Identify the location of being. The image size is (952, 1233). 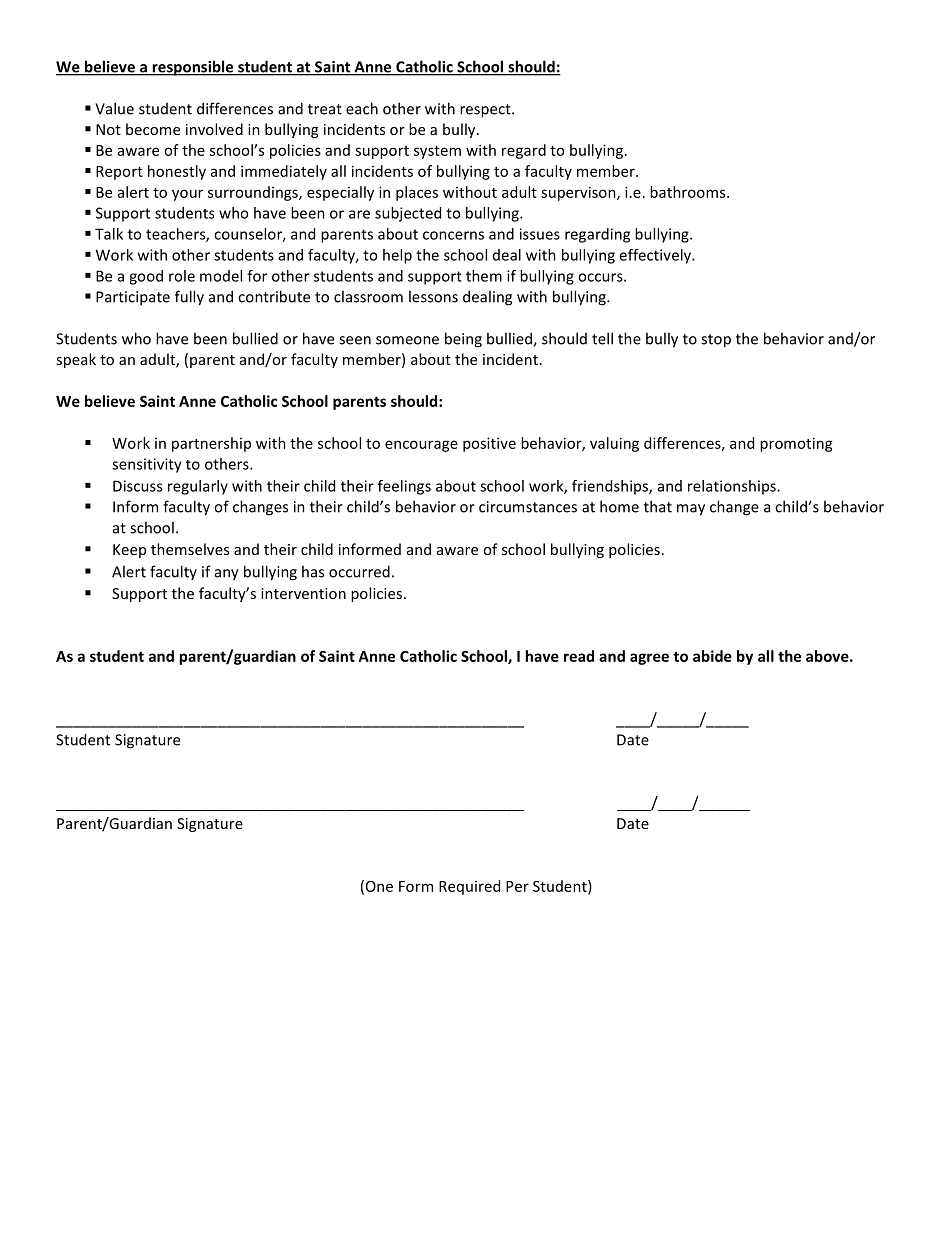
(463, 340).
